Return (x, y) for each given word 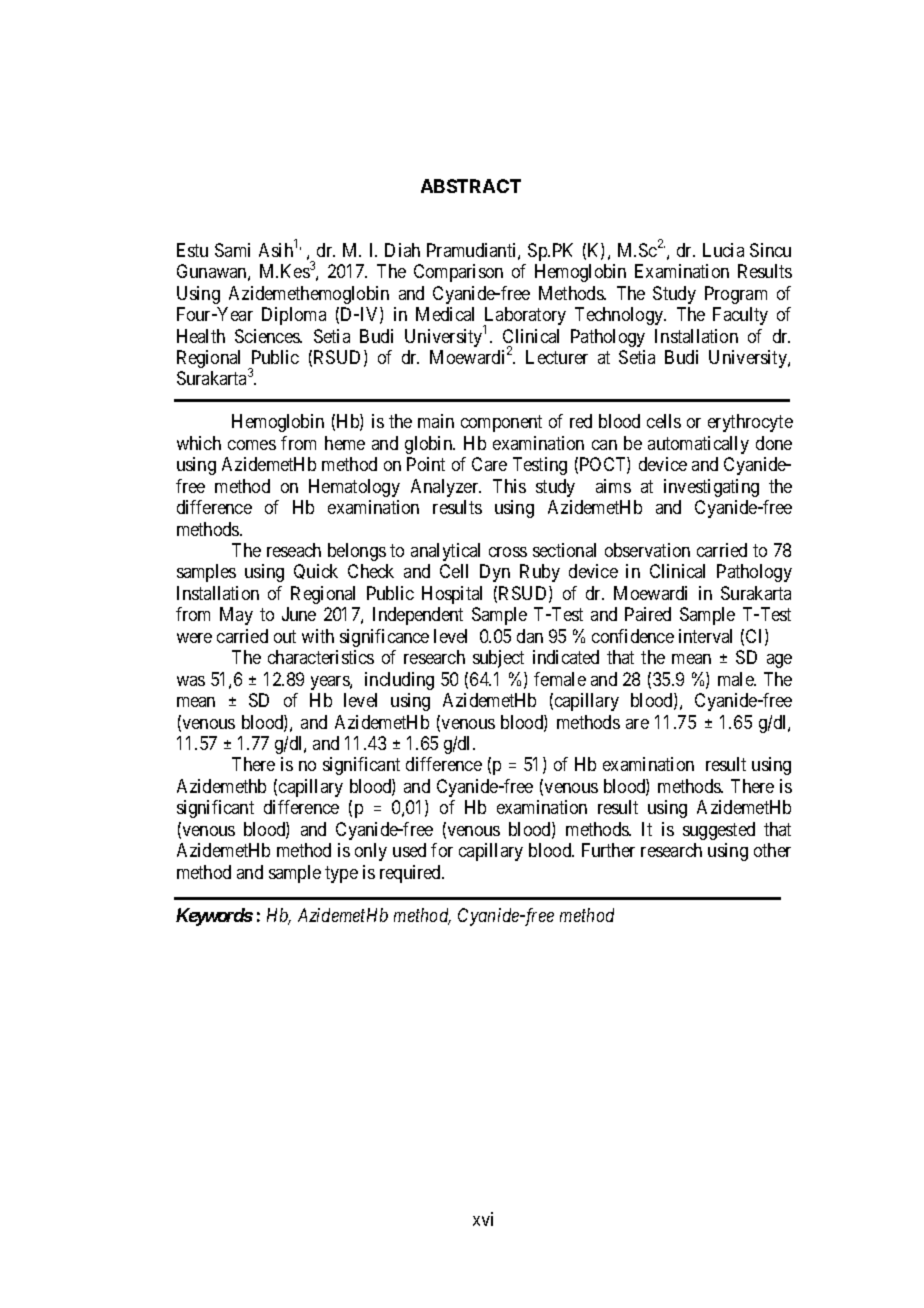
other (772, 850)
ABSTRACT (471, 186)
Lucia (723, 250)
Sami (232, 250)
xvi (483, 1219)
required (411, 874)
